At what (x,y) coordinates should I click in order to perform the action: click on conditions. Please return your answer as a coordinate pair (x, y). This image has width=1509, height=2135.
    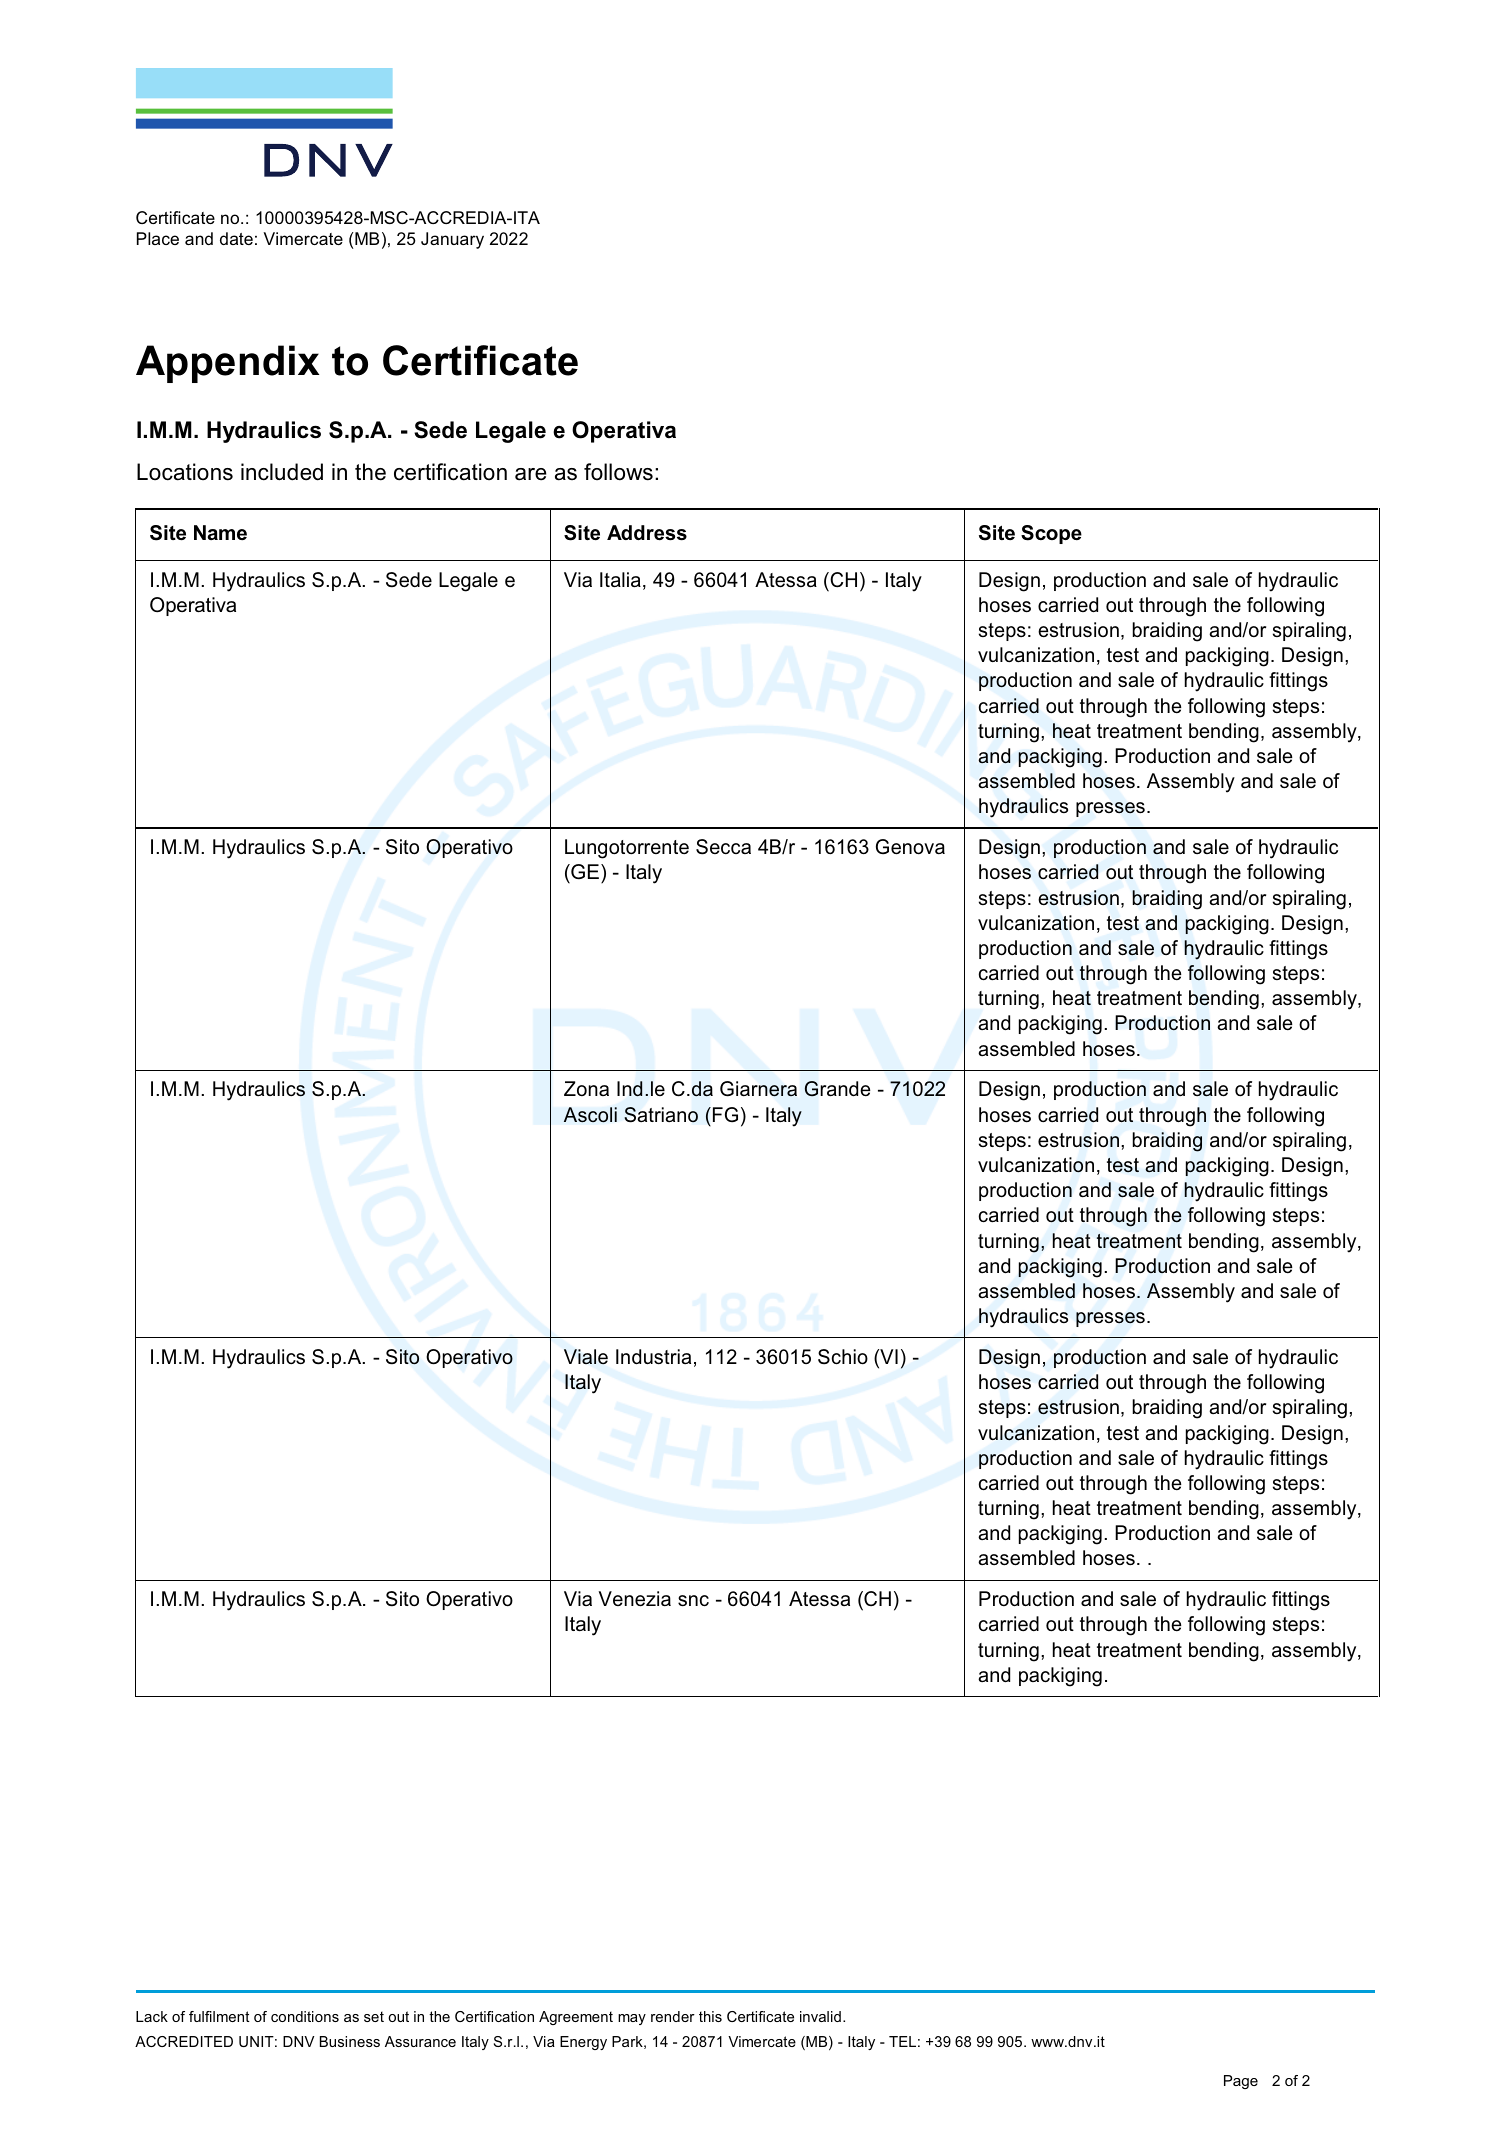
    Looking at the image, I should click on (305, 2016).
